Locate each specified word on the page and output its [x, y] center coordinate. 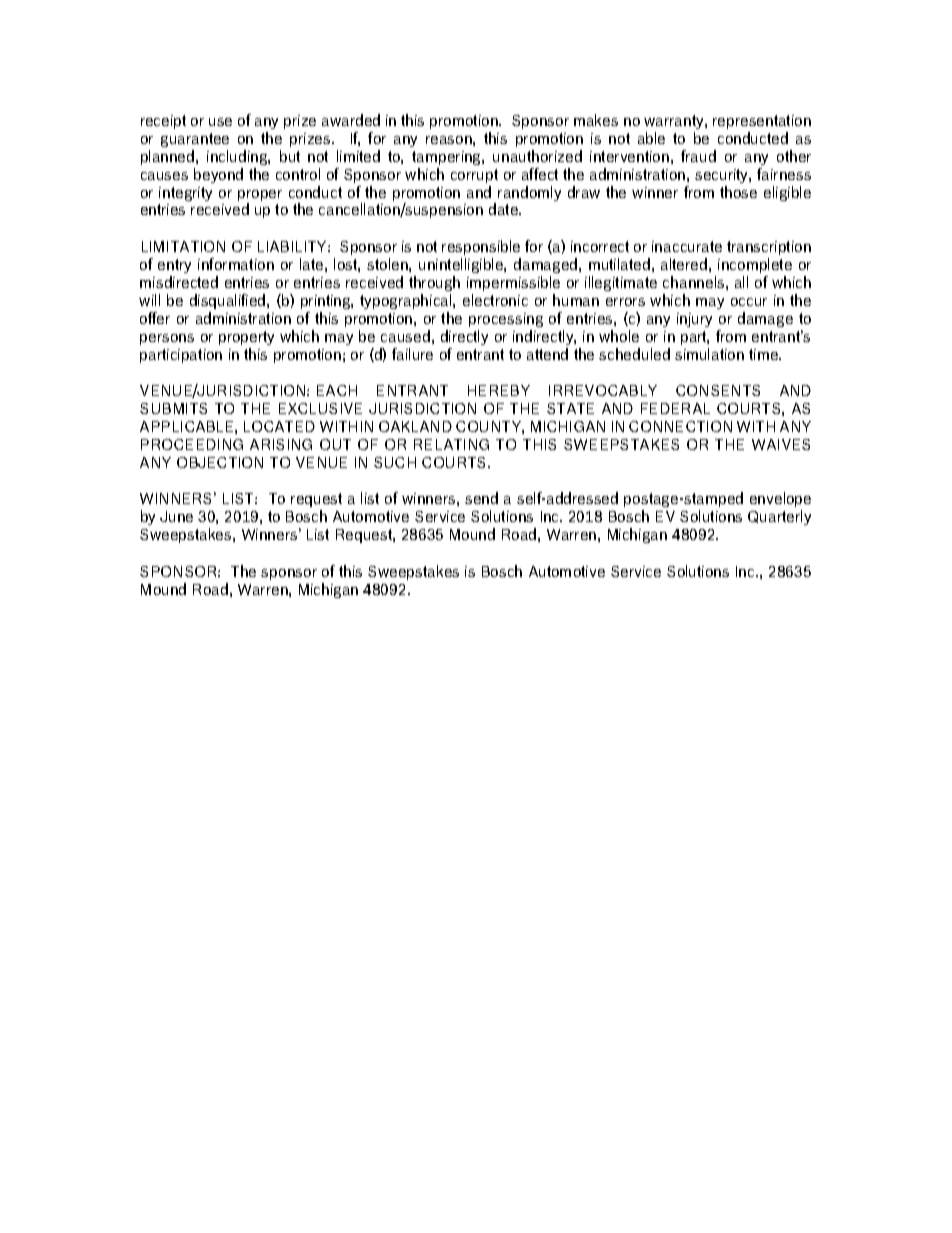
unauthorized [537, 156]
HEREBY [499, 390]
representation [762, 122]
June [176, 516]
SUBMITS [173, 408]
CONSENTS [718, 390]
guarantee [195, 140]
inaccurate [687, 246]
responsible [481, 247]
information [236, 264]
